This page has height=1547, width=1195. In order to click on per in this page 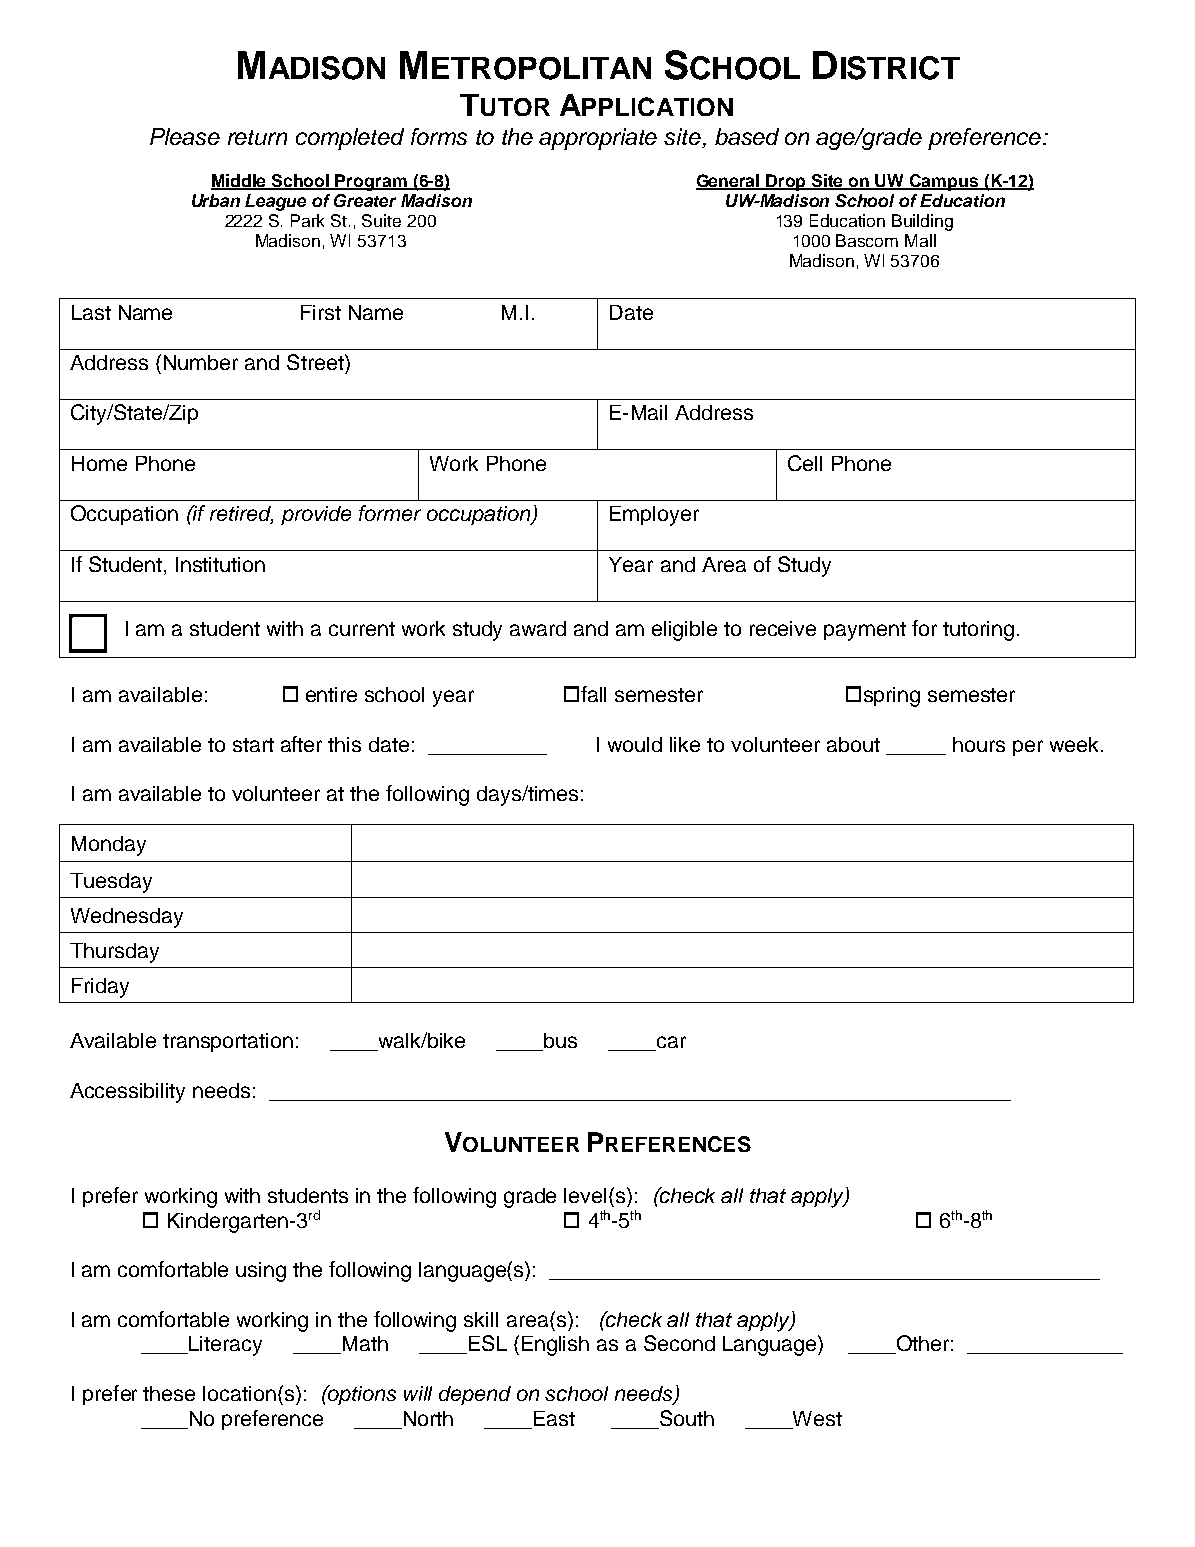, I will do `click(1028, 748)`.
